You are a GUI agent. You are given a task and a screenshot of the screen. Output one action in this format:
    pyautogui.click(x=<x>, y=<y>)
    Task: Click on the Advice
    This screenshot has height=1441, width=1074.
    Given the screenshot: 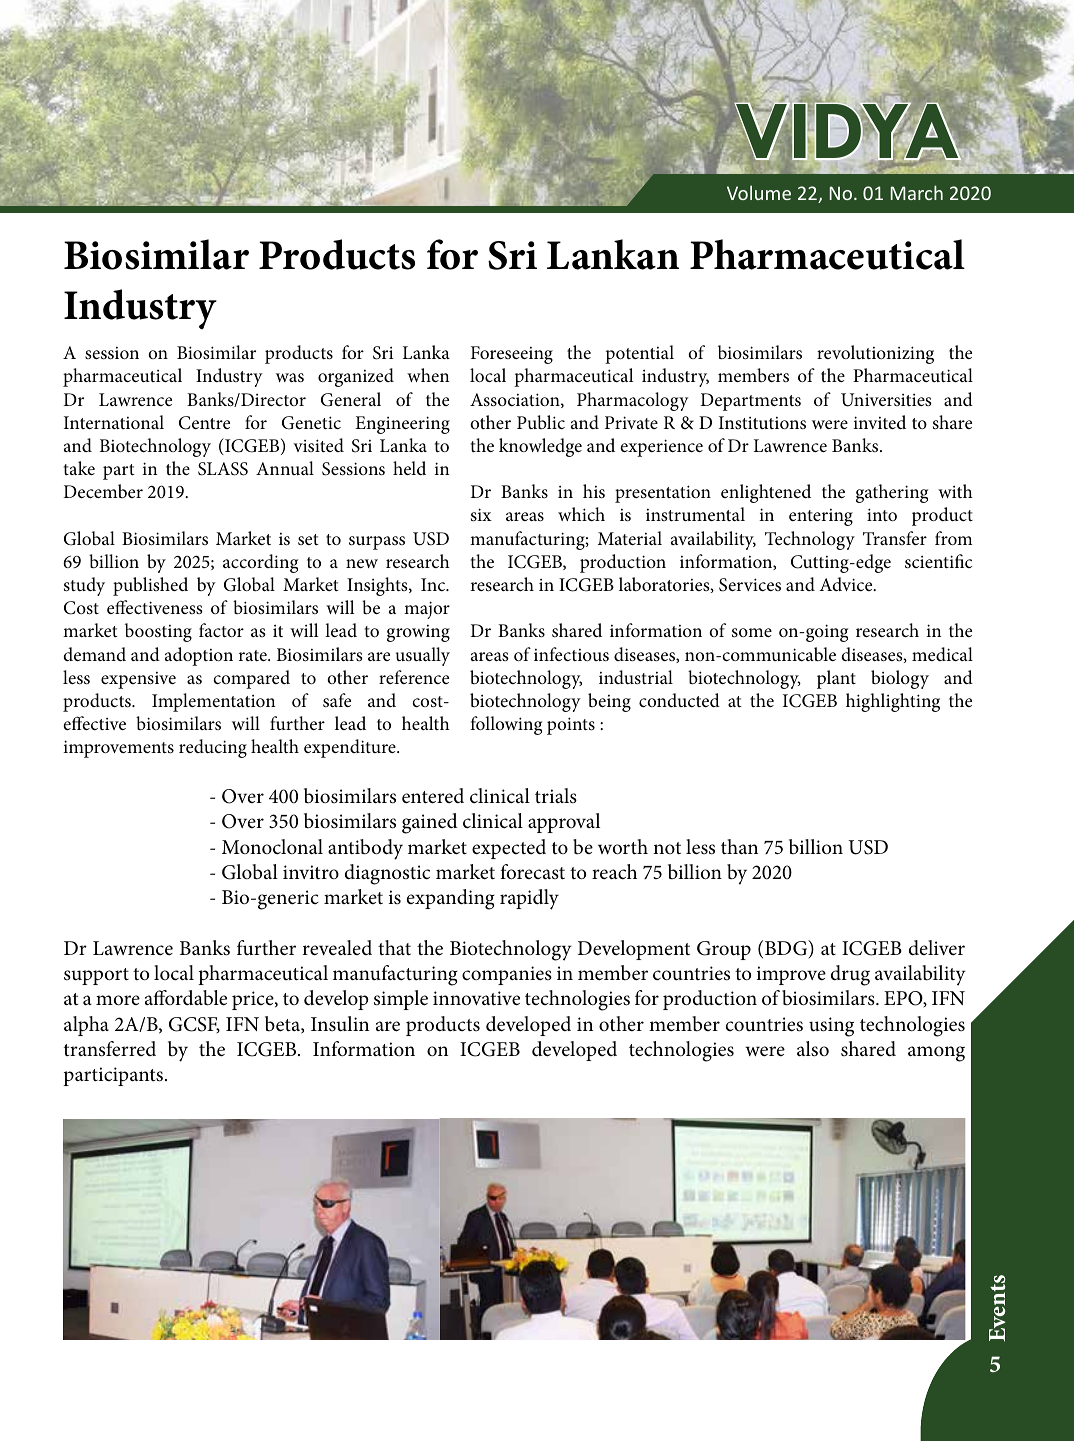 What is the action you would take?
    pyautogui.click(x=847, y=584)
